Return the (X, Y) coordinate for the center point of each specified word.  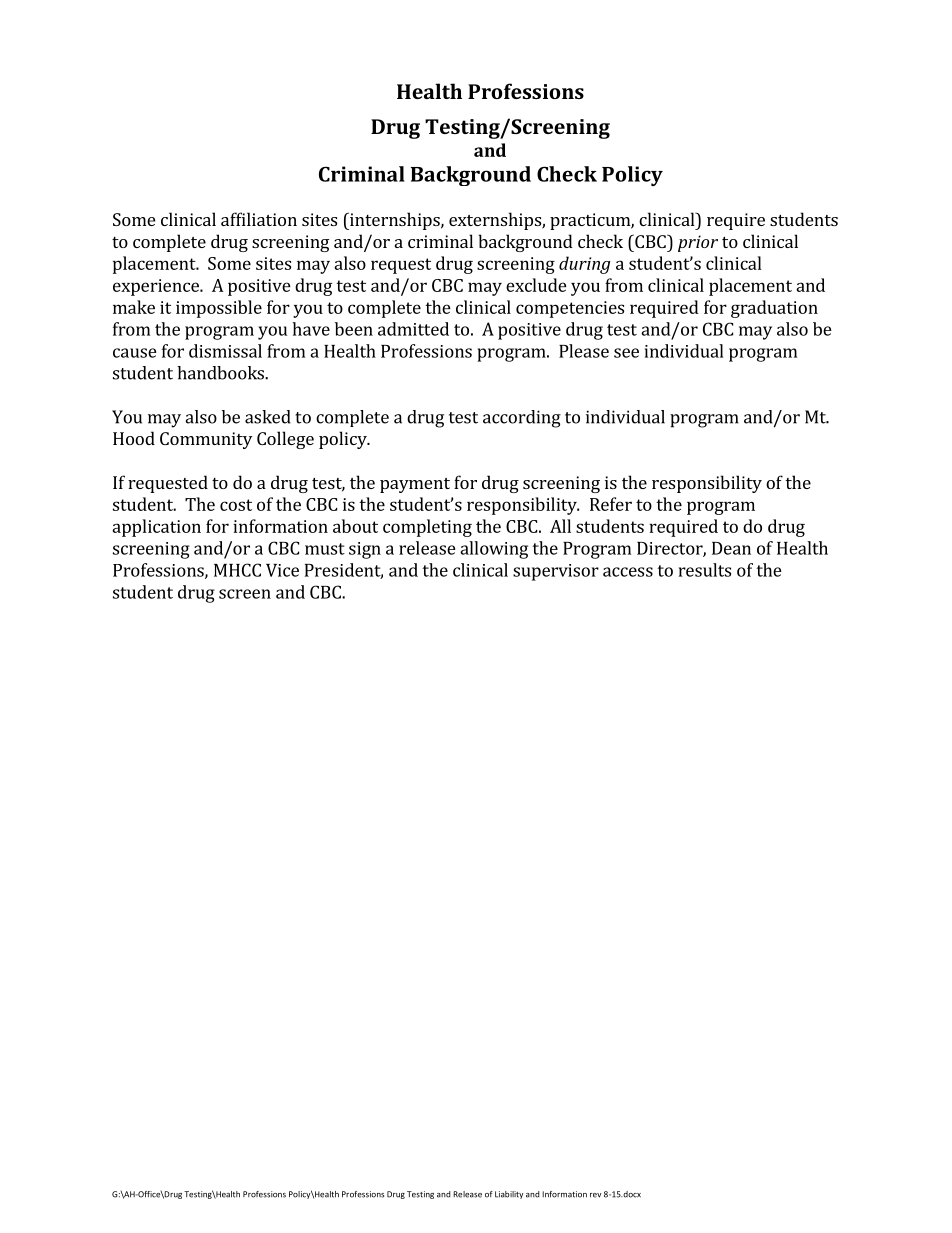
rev (595, 1195)
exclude (536, 285)
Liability (509, 1195)
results (705, 570)
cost (236, 505)
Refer (611, 504)
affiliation (259, 219)
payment (415, 485)
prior (698, 243)
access (628, 572)
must (325, 549)
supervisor (556, 572)
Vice (282, 570)
